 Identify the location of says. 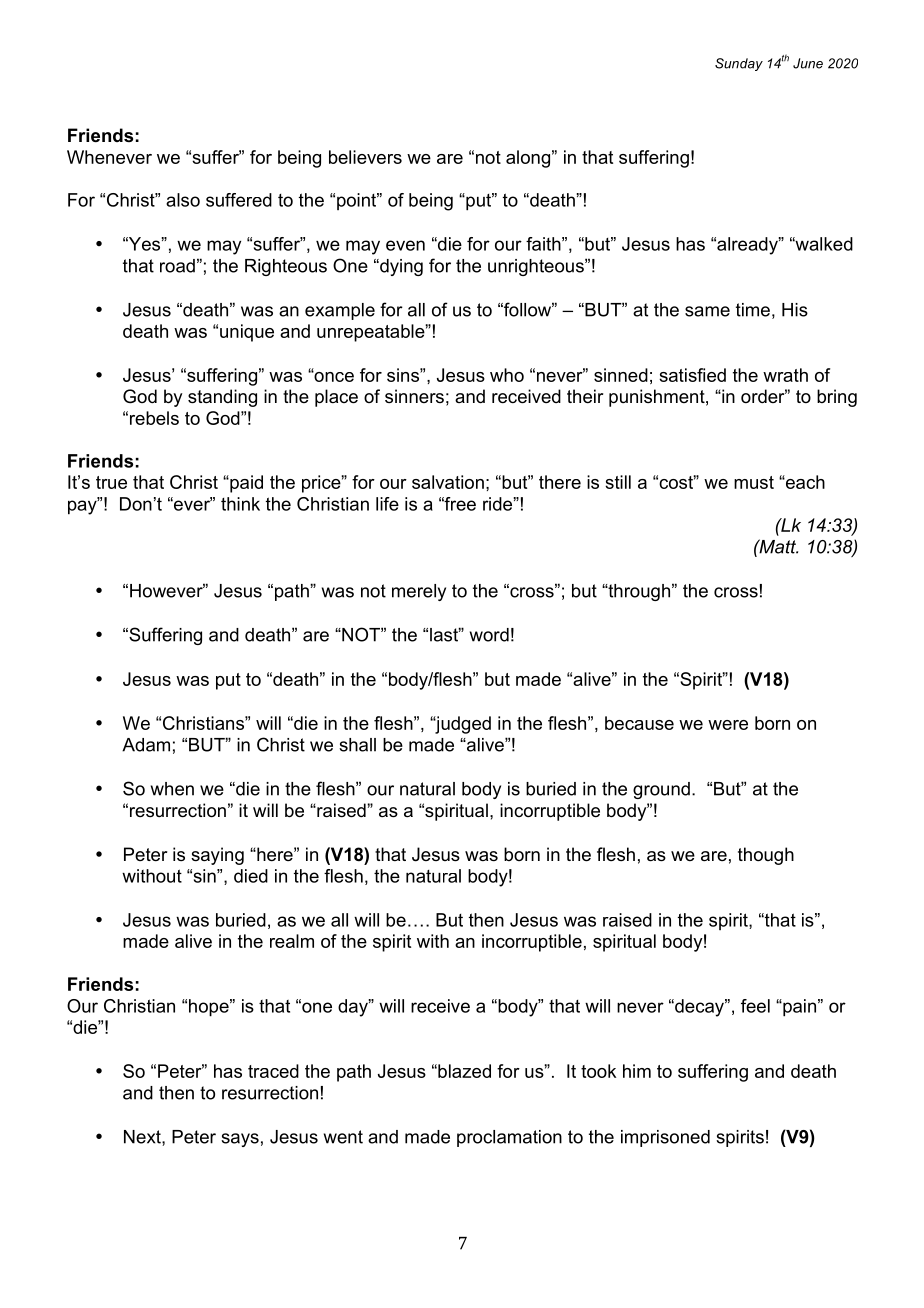
(240, 1140).
